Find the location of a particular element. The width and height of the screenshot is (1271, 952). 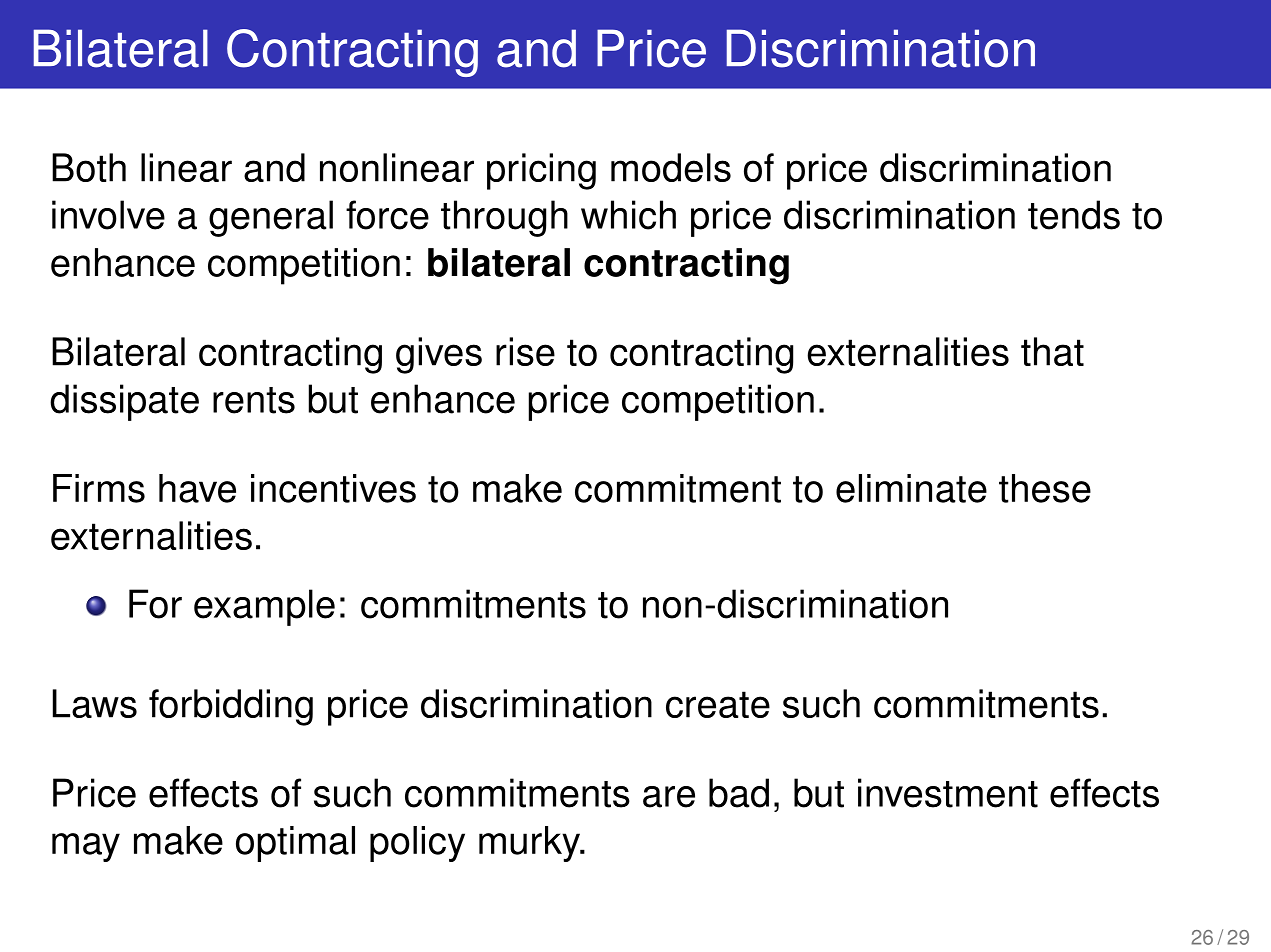

optimal is located at coordinates (295, 844).
